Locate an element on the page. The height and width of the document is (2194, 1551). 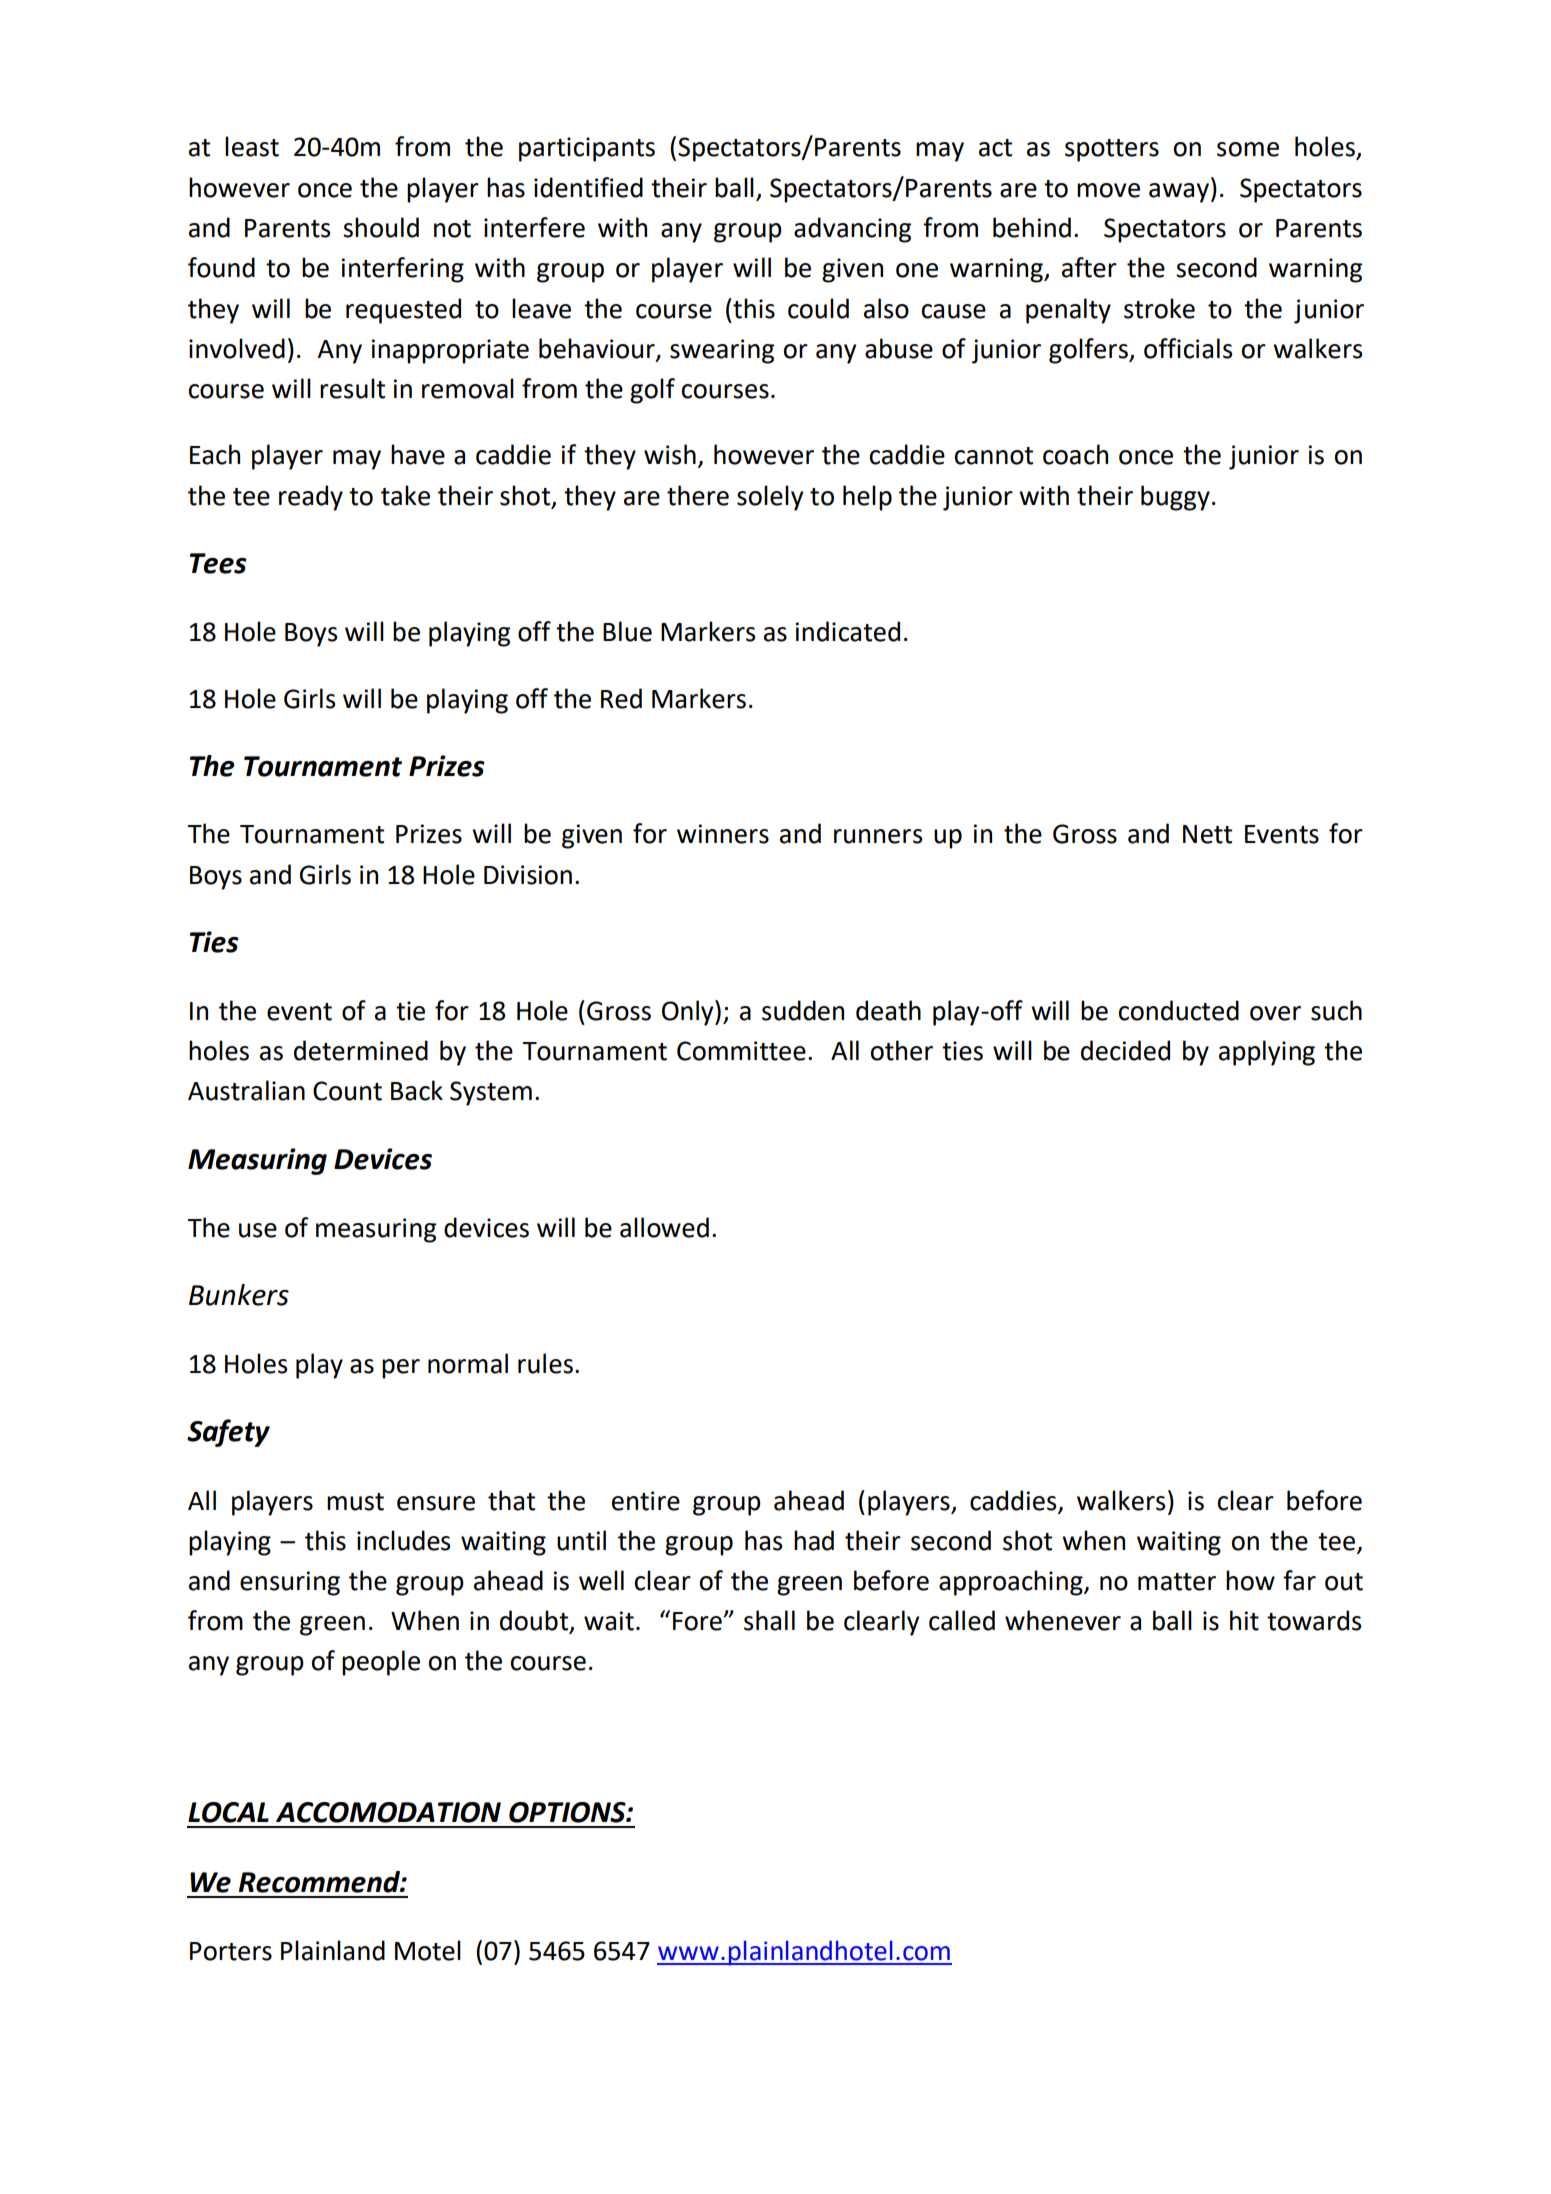
Tees is located at coordinates (218, 563).
